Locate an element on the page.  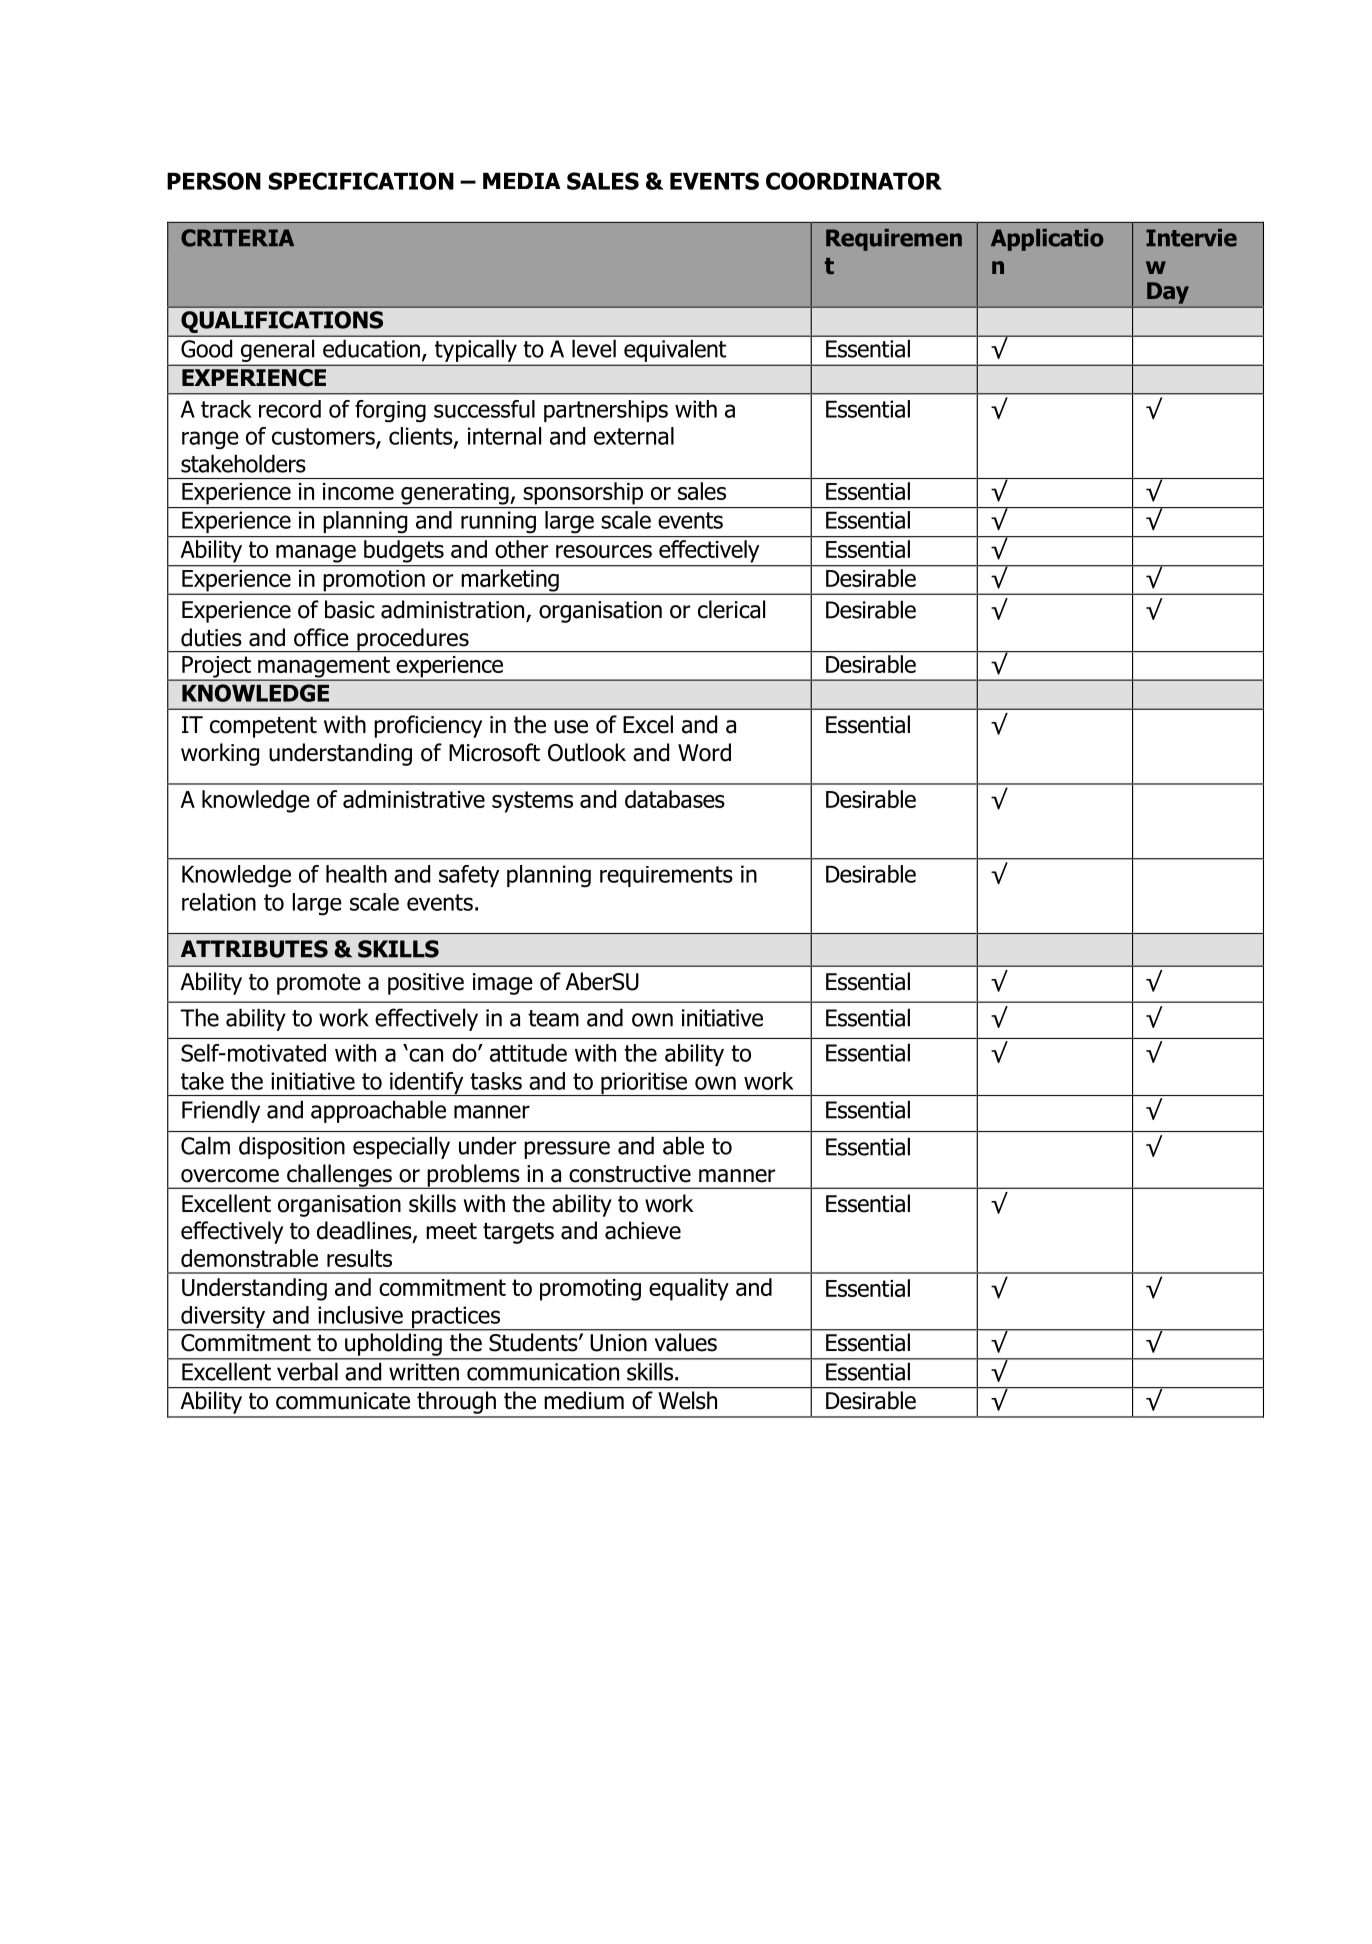
MEDIA is located at coordinates (522, 180).
